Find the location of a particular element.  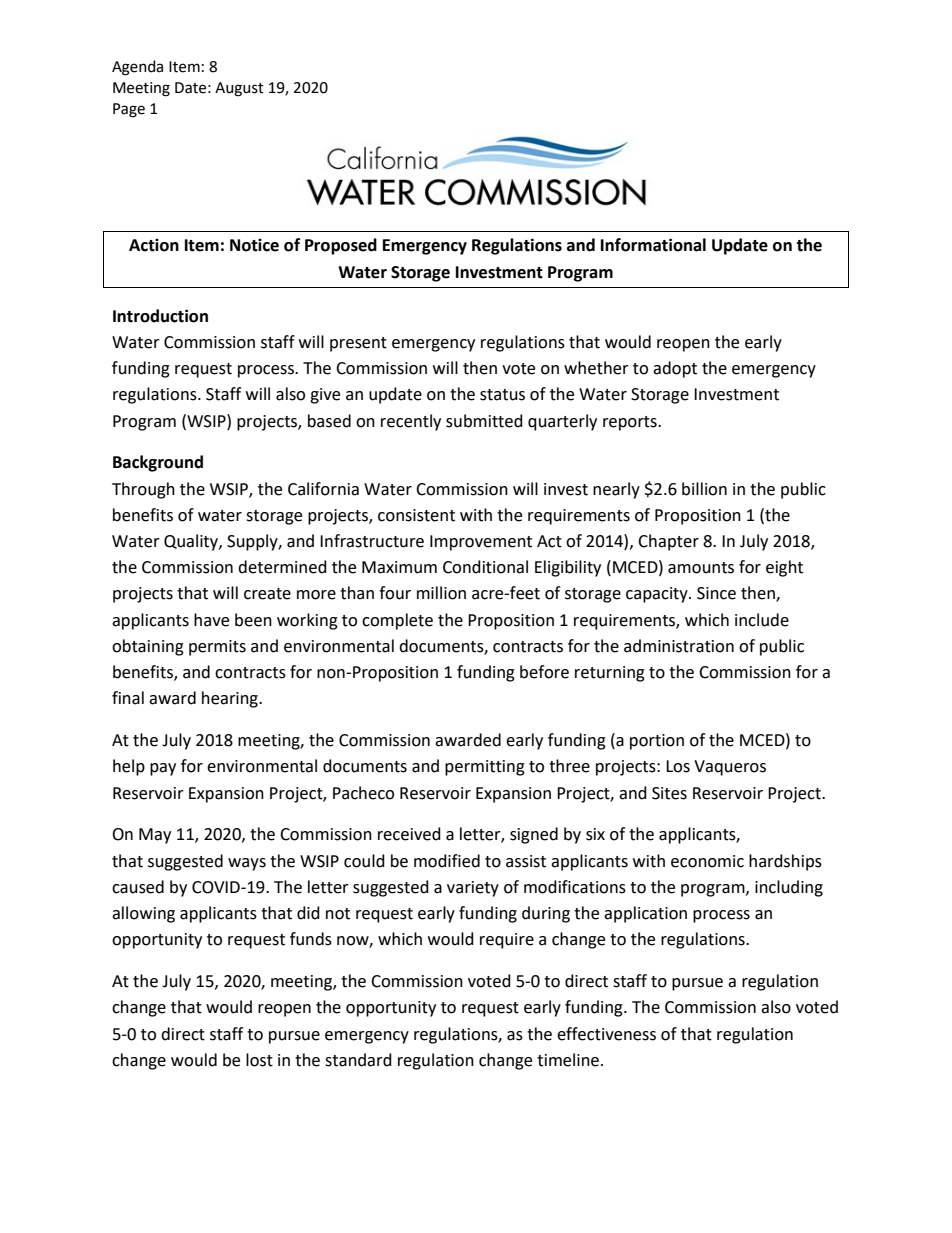

lost is located at coordinates (259, 1060).
